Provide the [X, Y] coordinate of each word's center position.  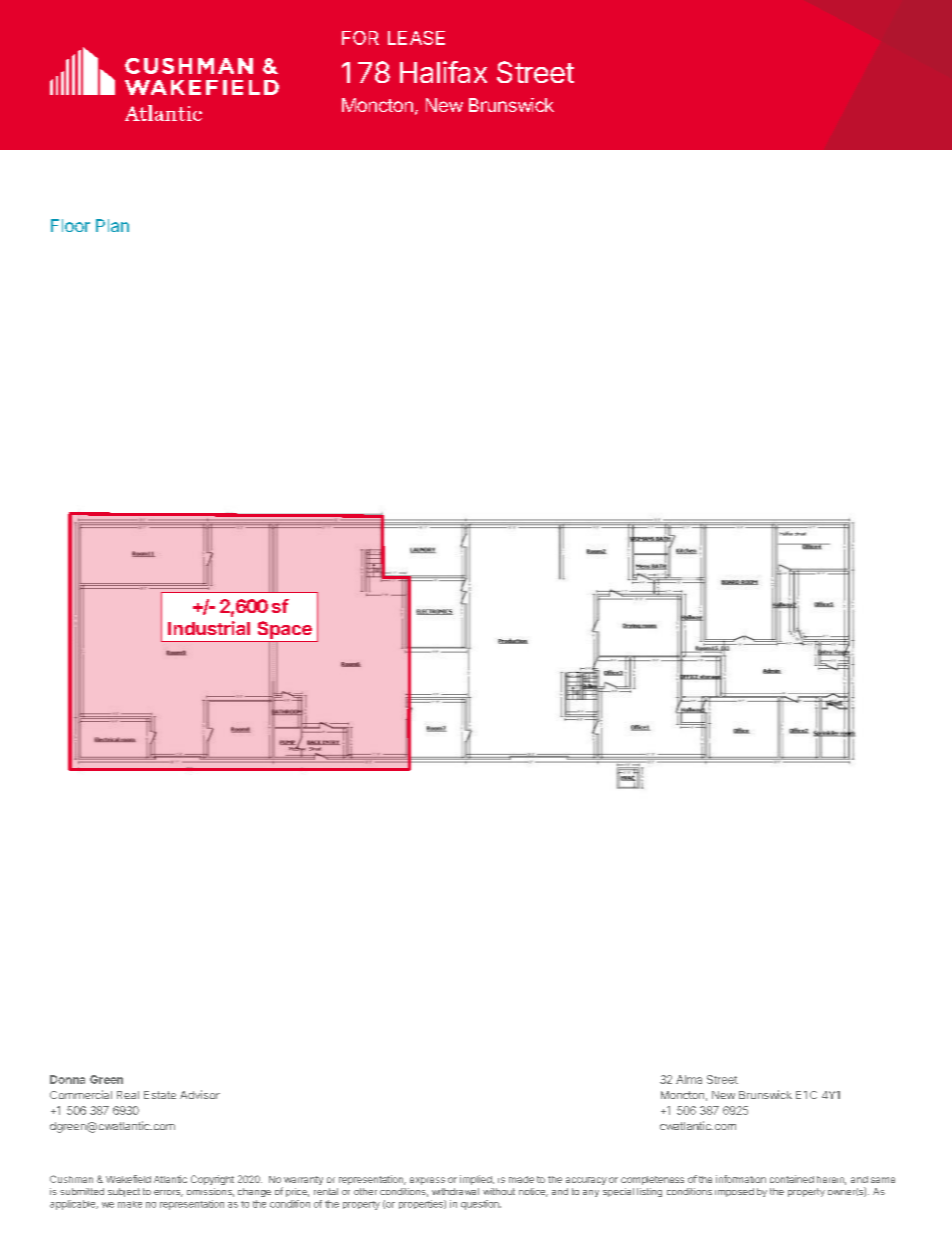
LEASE [416, 38]
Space [284, 631]
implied [477, 1180]
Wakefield [128, 1179]
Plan [112, 225]
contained [792, 1179]
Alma [689, 1079]
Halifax [443, 72]
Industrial [209, 628]
